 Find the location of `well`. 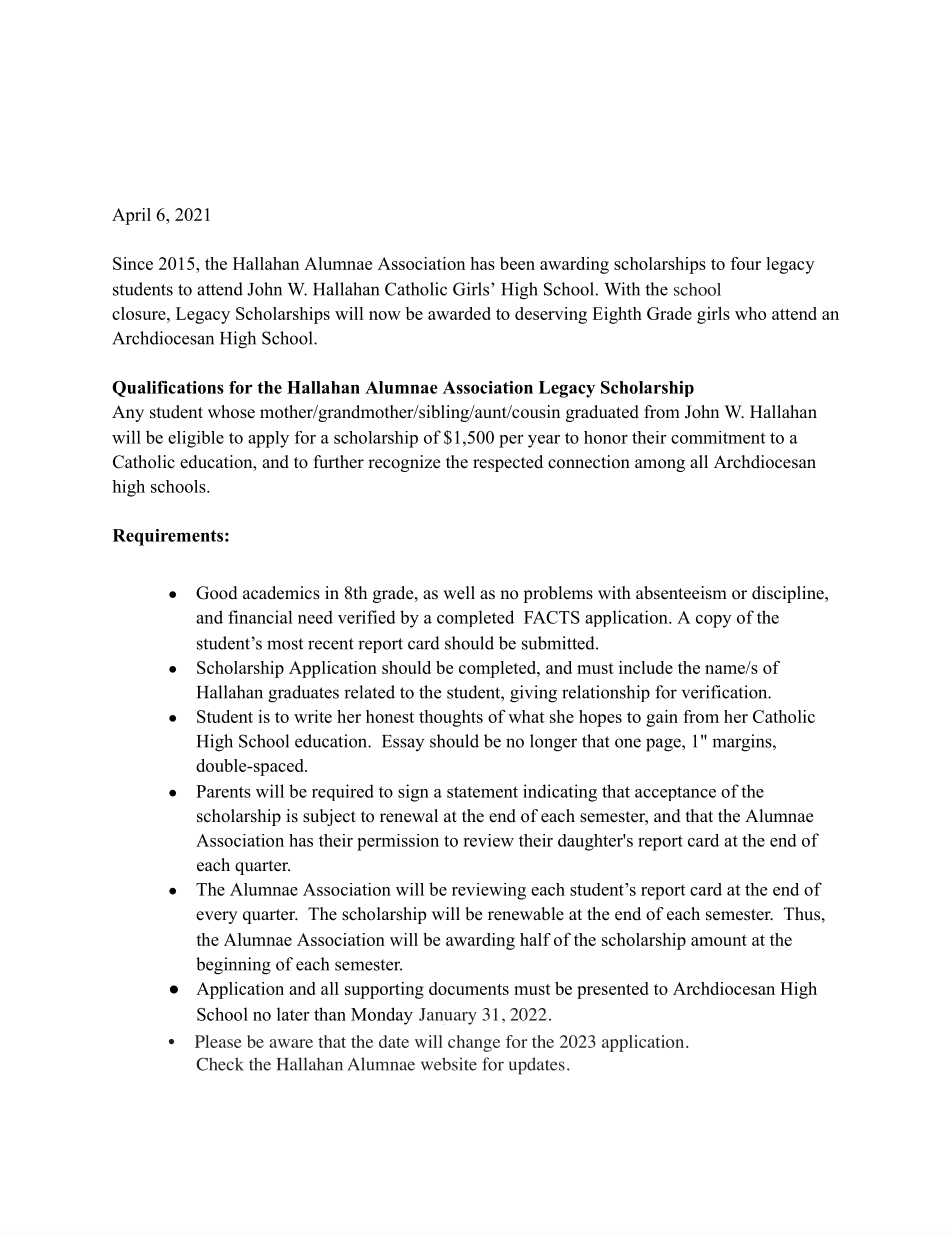

well is located at coordinates (459, 593).
